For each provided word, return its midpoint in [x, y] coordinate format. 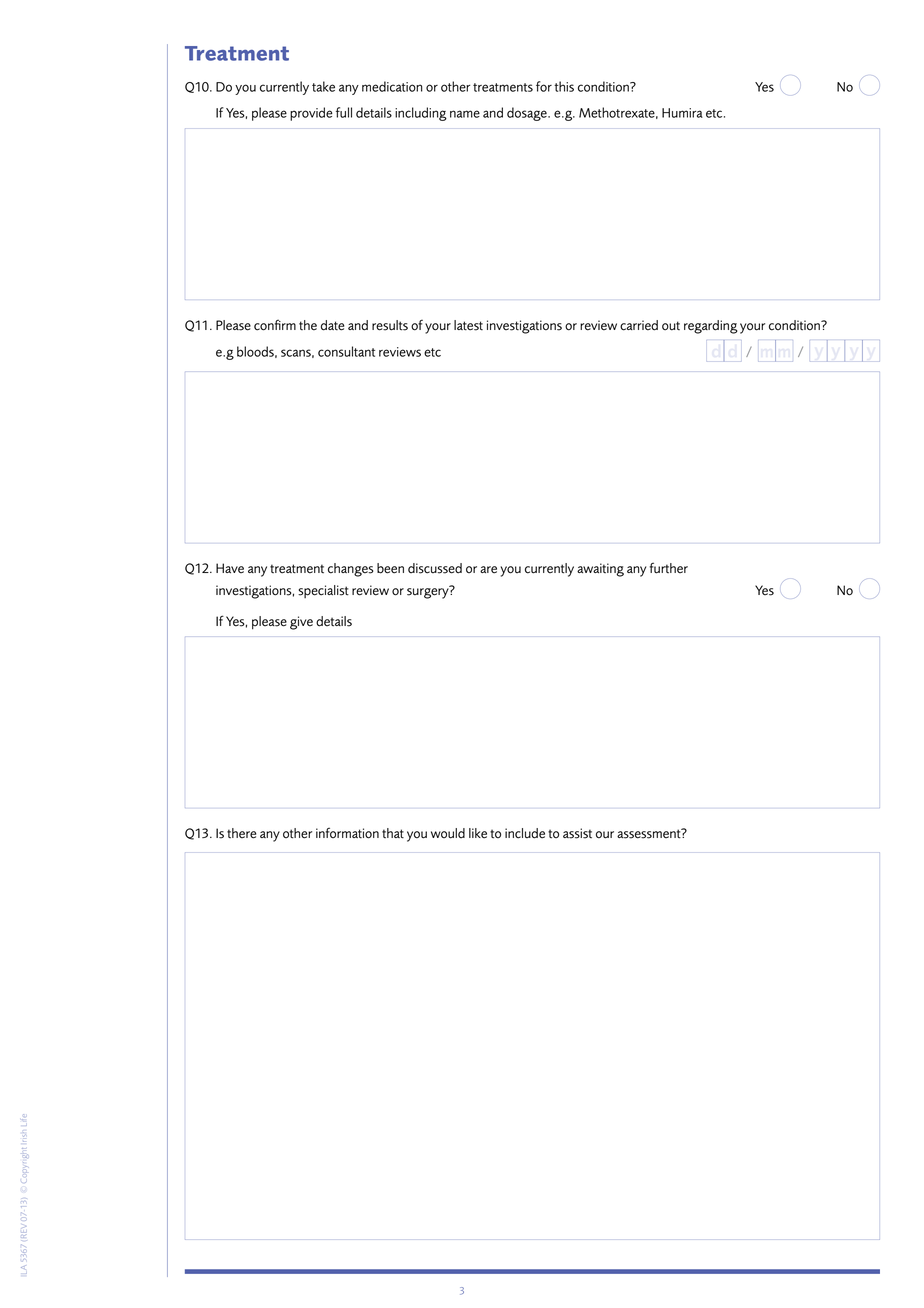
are [488, 570]
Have [230, 568]
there [241, 833]
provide [311, 114]
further [669, 568]
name [465, 114]
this [564, 86]
